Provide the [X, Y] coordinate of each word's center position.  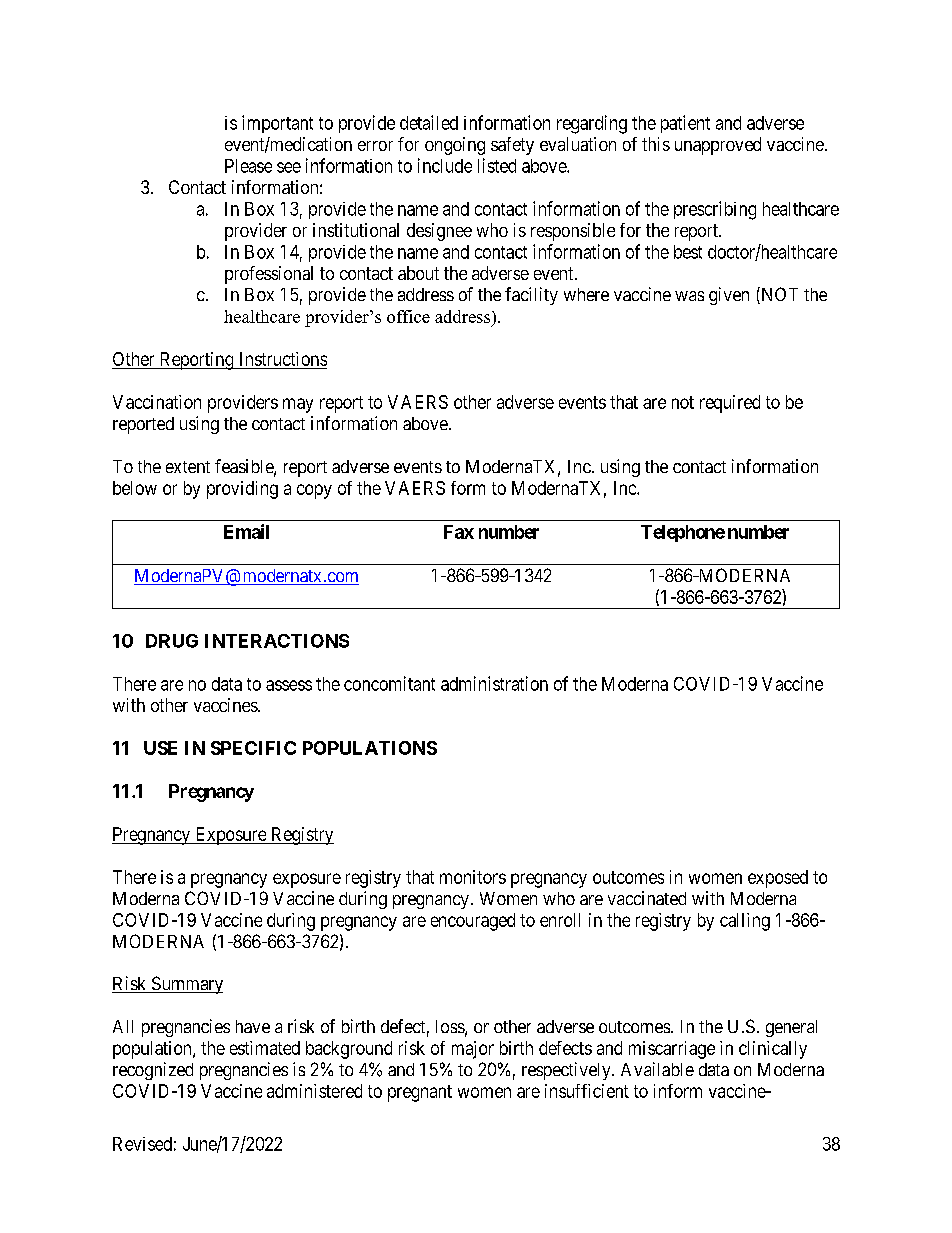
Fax [459, 532]
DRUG [172, 641]
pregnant [420, 1093]
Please [248, 166]
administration [494, 683]
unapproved [718, 146]
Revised [142, 1144]
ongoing [455, 146]
